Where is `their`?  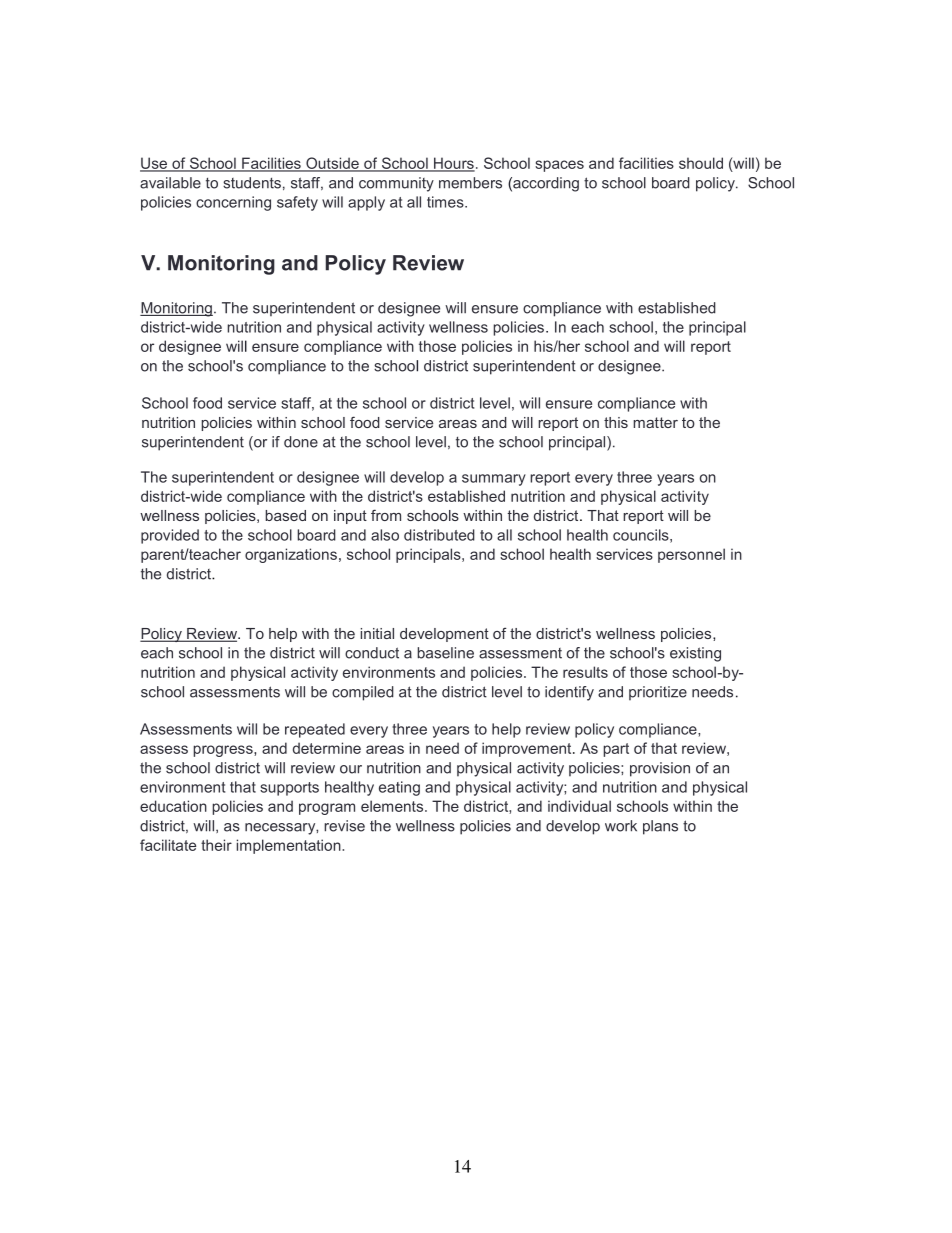 their is located at coordinates (216, 845).
